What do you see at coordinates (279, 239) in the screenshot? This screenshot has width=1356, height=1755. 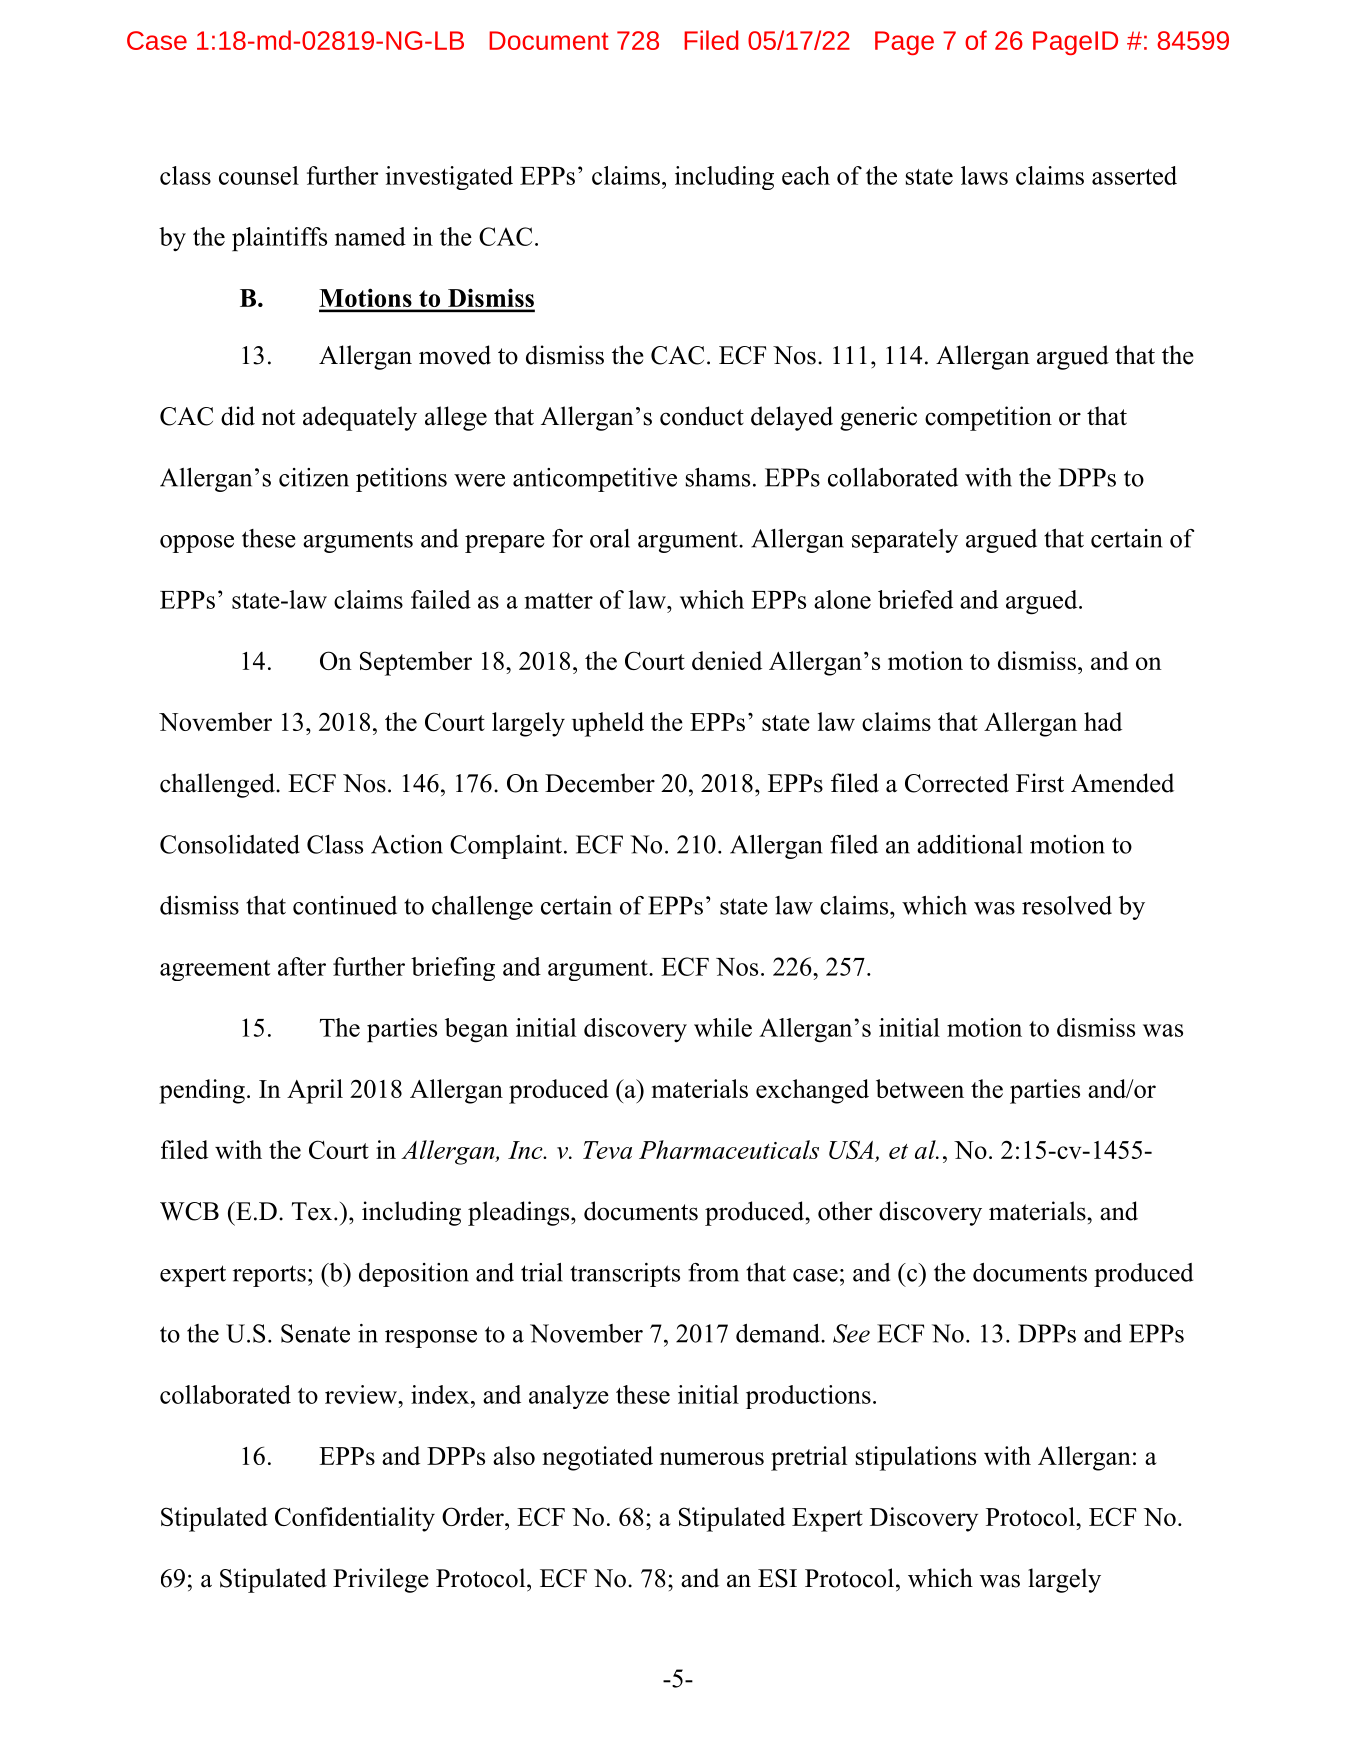 I see `plaintiffs` at bounding box center [279, 239].
